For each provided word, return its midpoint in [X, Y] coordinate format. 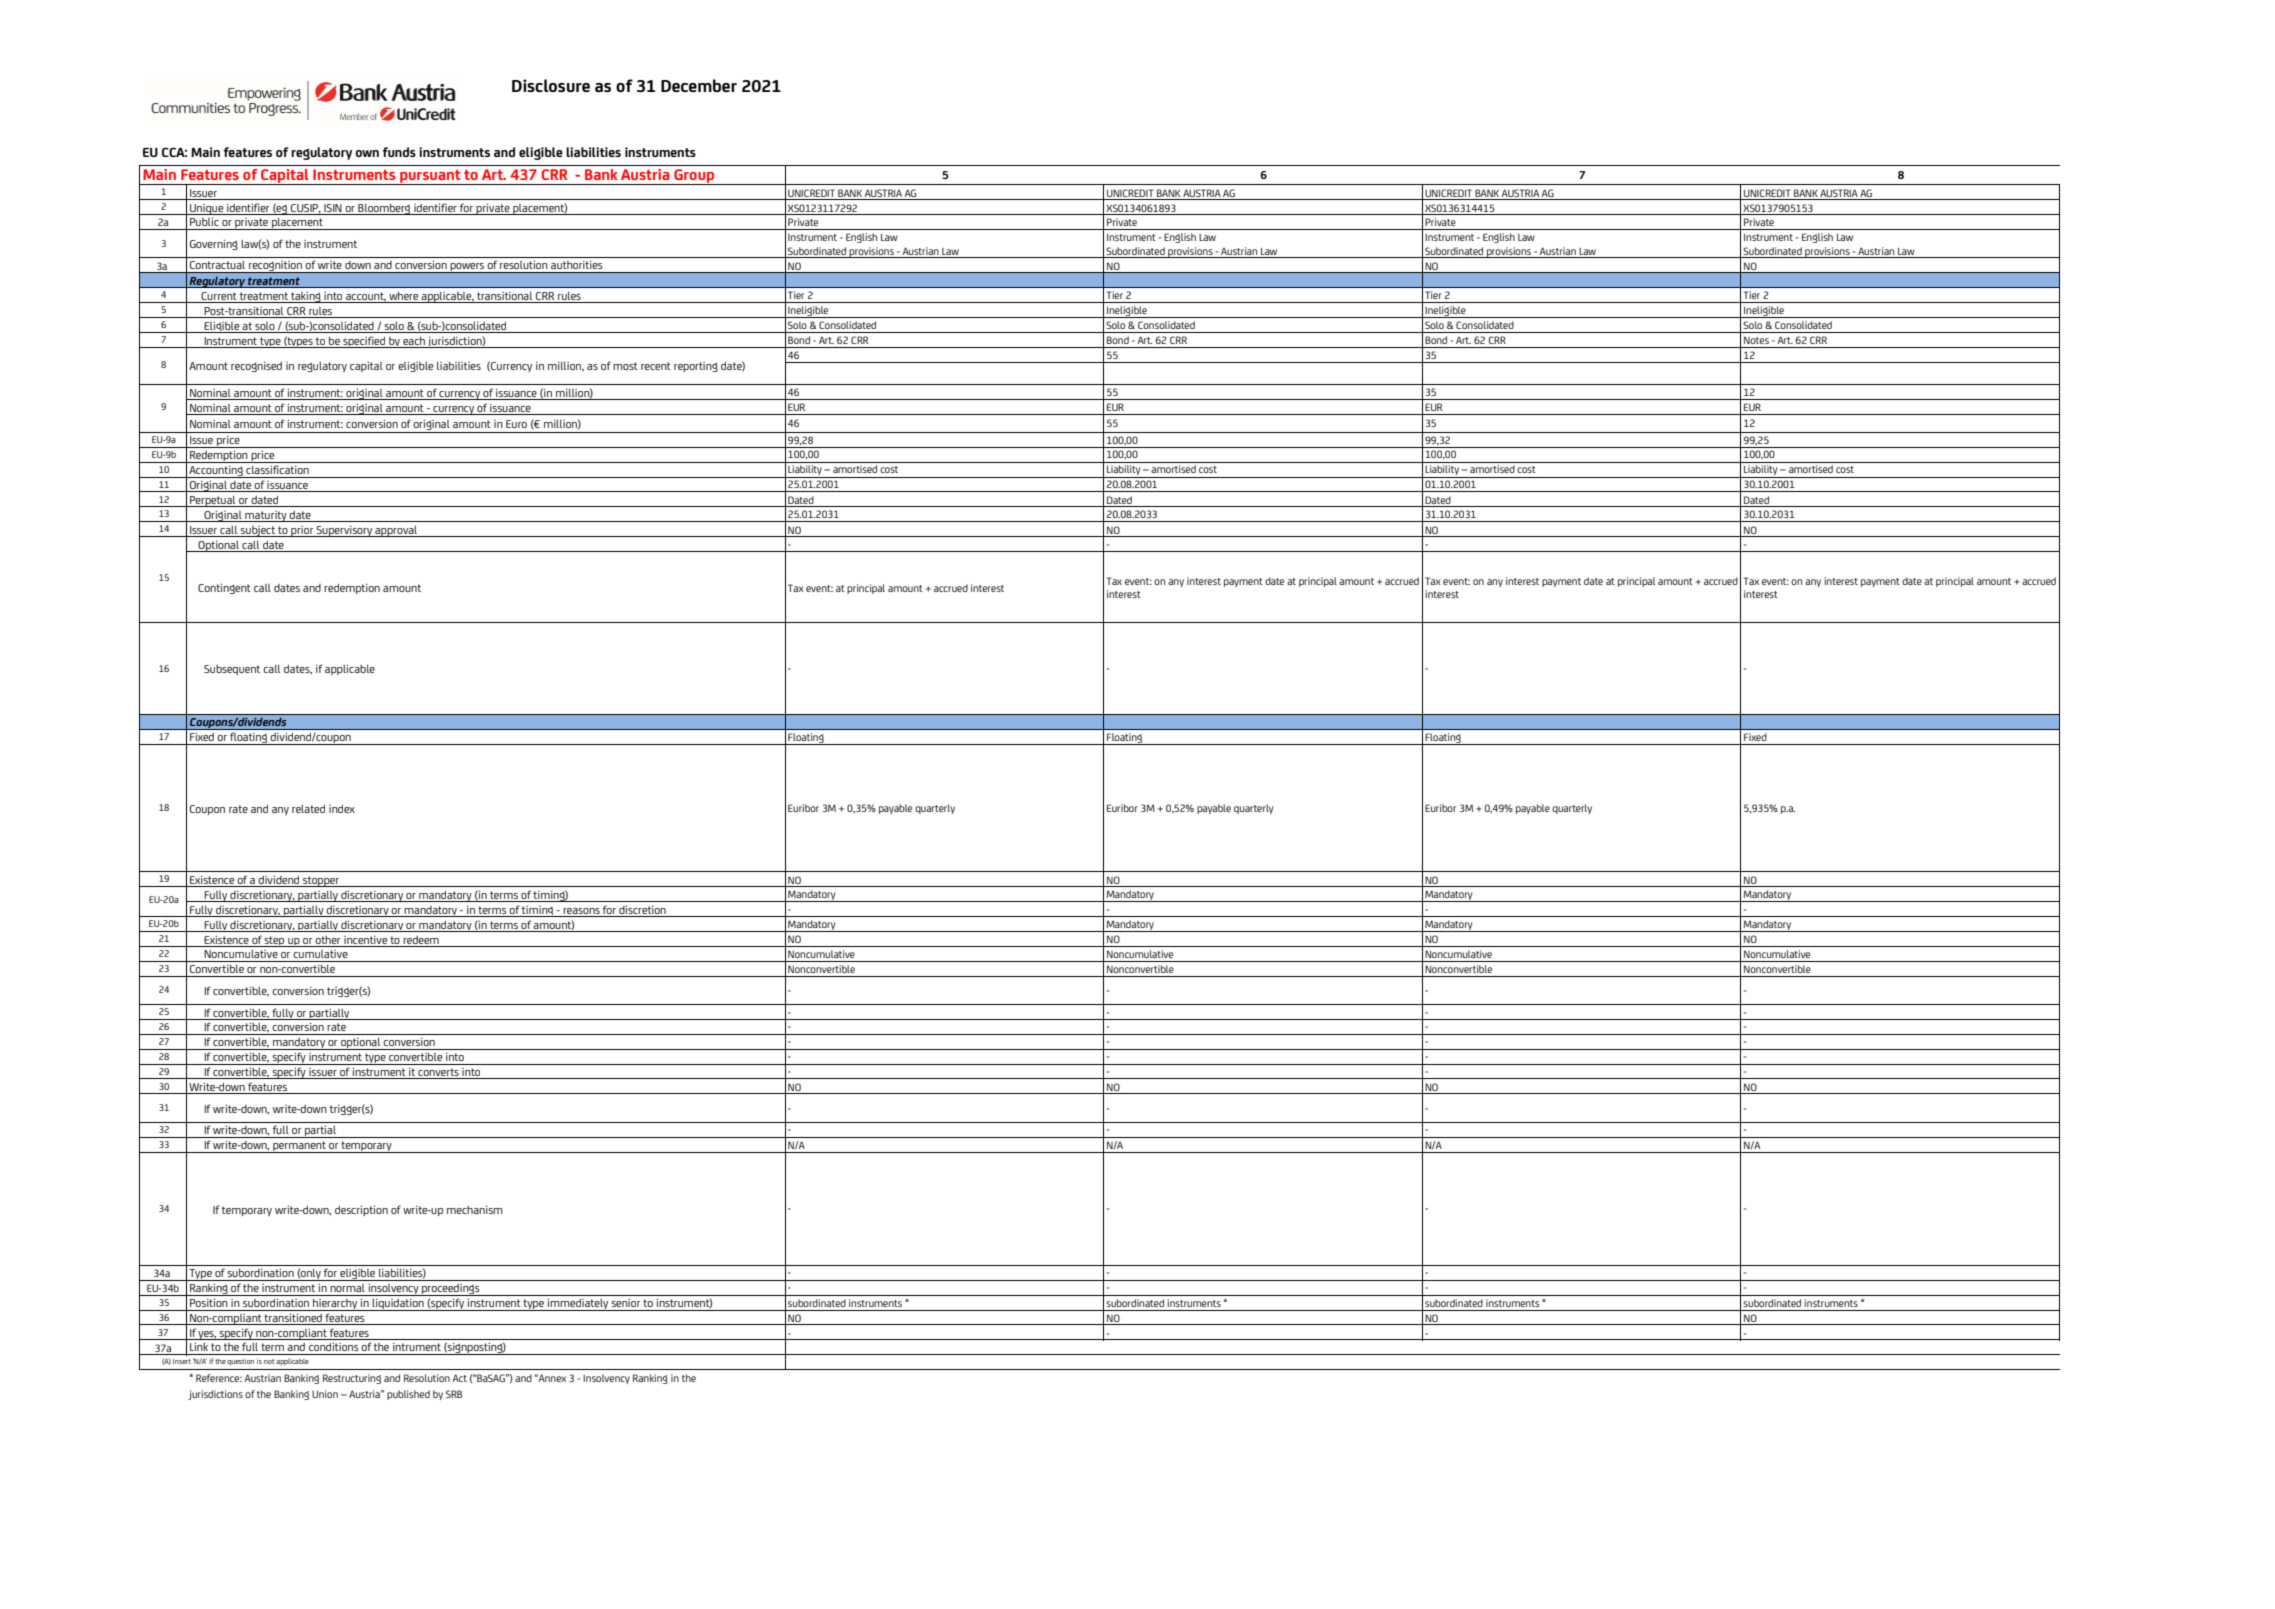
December [699, 85]
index [342, 808]
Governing [214, 244]
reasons [581, 911]
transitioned [293, 1319]
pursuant [430, 177]
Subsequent [232, 670]
